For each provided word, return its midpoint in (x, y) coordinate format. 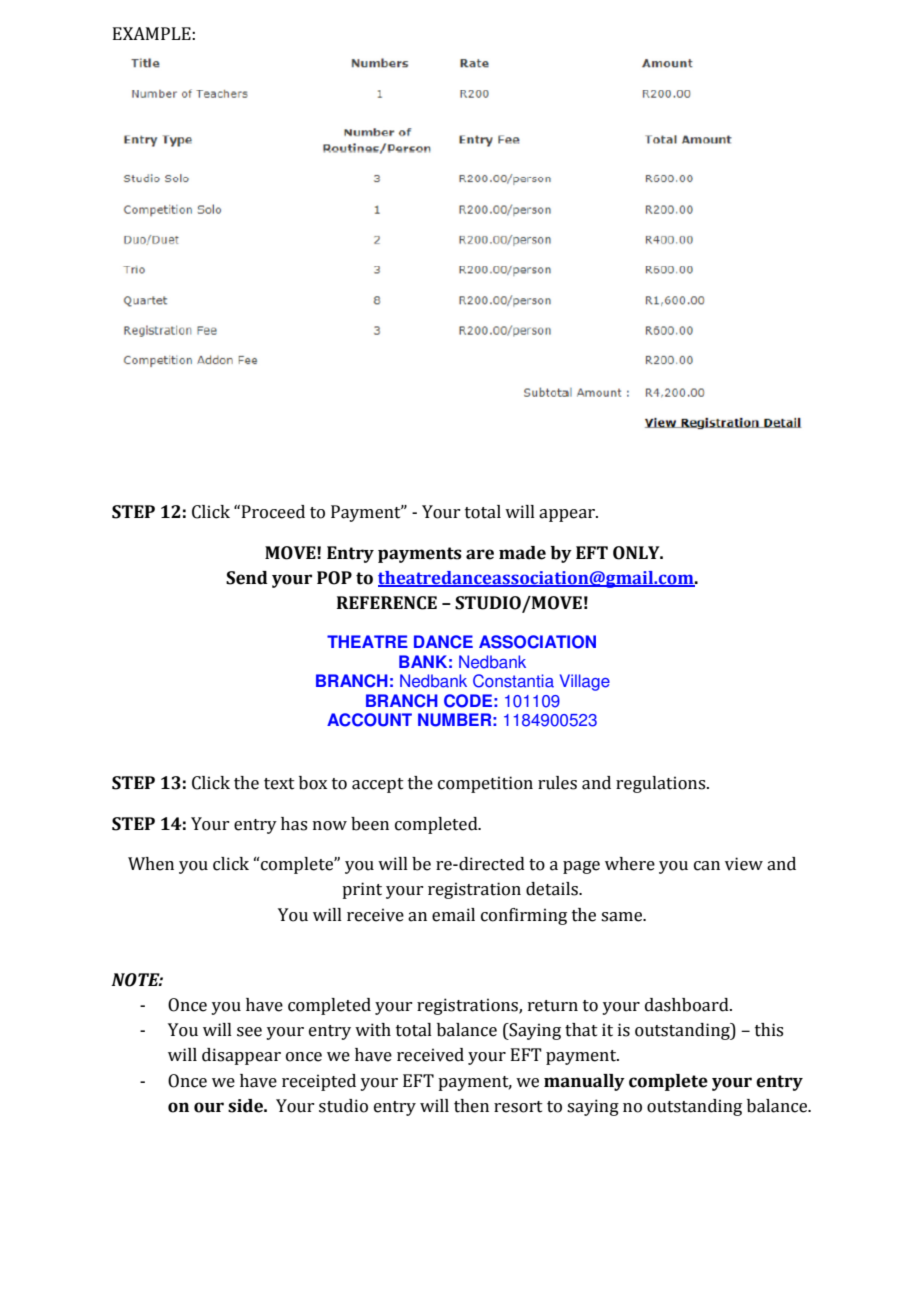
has (294, 824)
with (373, 1030)
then (471, 1106)
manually (584, 1082)
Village (585, 682)
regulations (662, 784)
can (707, 866)
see (249, 1032)
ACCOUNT (369, 720)
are (480, 554)
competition (485, 784)
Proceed (273, 512)
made (522, 553)
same (623, 917)
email (453, 915)
